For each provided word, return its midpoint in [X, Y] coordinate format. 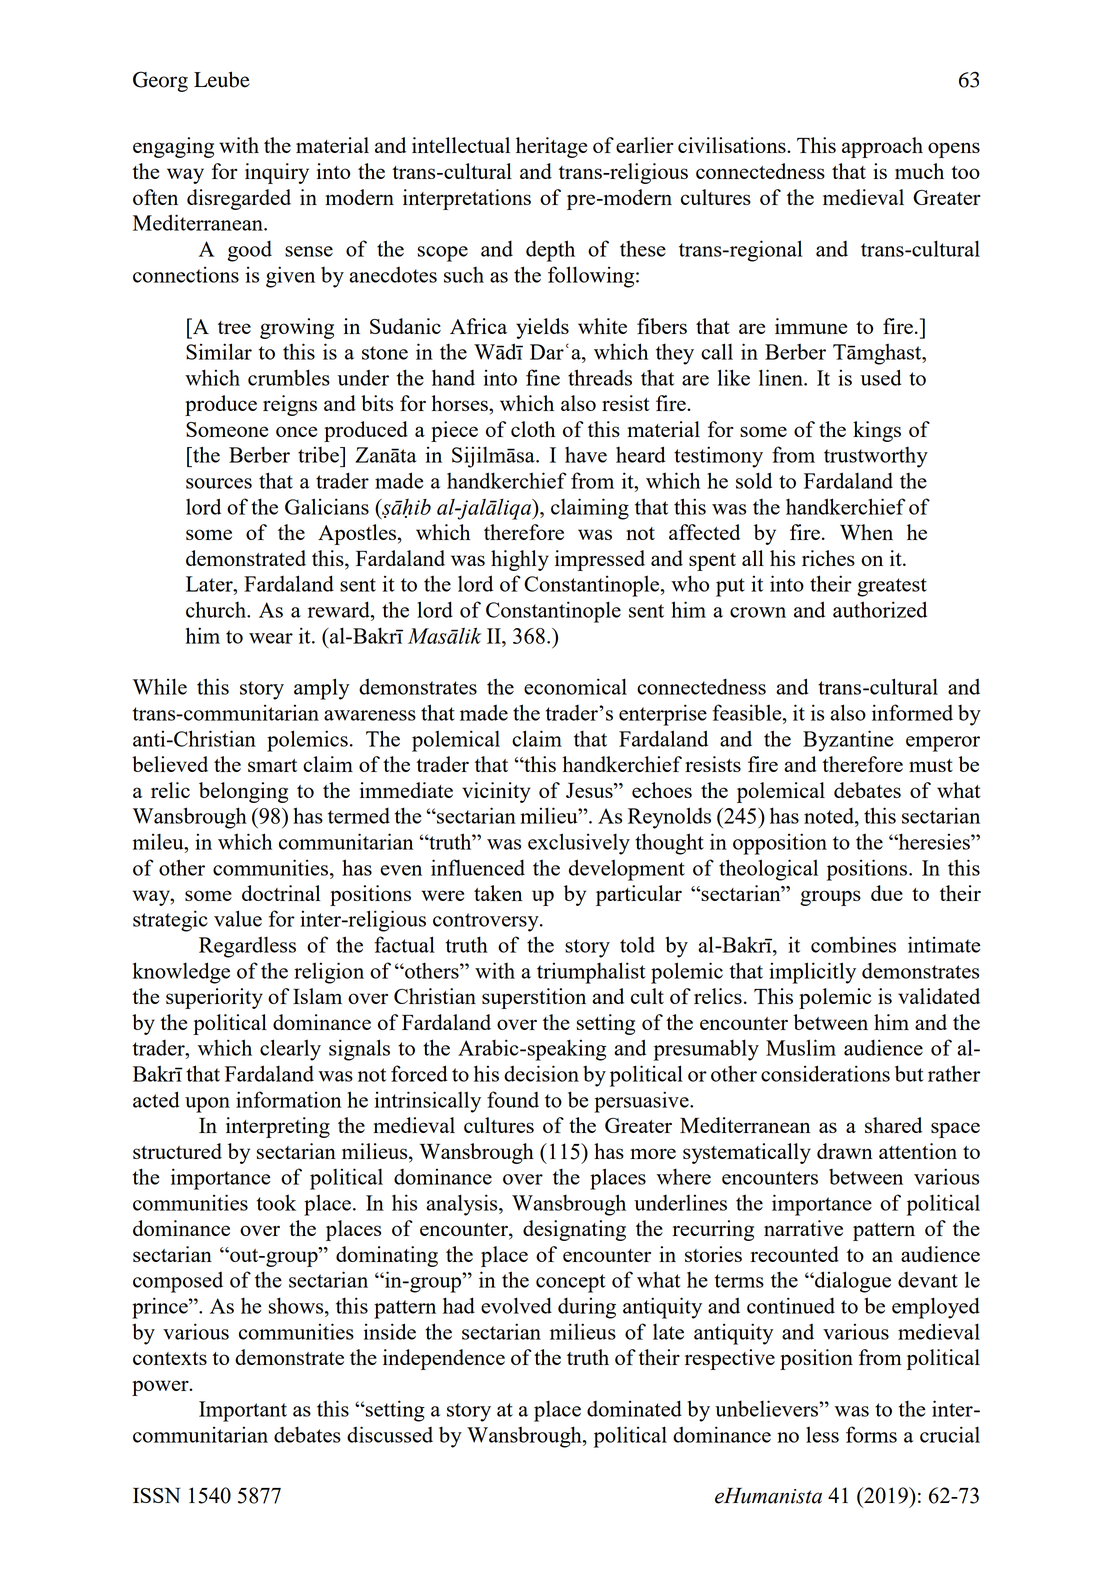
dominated [634, 1408]
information [288, 1099]
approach [882, 147]
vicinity [496, 792]
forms [871, 1434]
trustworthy [876, 457]
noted [830, 815]
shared [893, 1125]
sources [219, 483]
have [586, 455]
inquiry [277, 173]
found [513, 1099]
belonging [243, 792]
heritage [551, 147]
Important [243, 1411]
